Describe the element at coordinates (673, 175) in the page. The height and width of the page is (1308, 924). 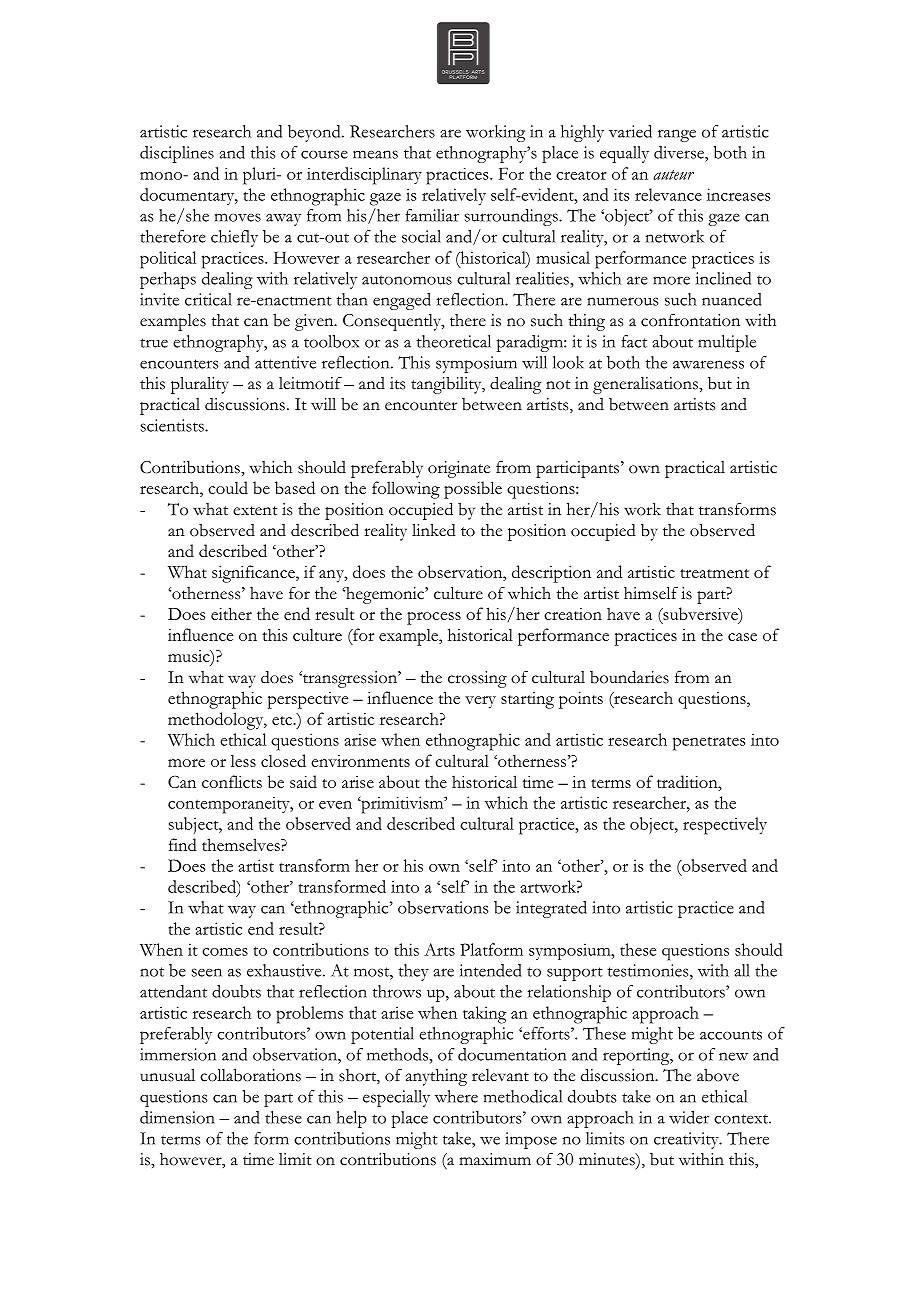
I see `auteur` at that location.
